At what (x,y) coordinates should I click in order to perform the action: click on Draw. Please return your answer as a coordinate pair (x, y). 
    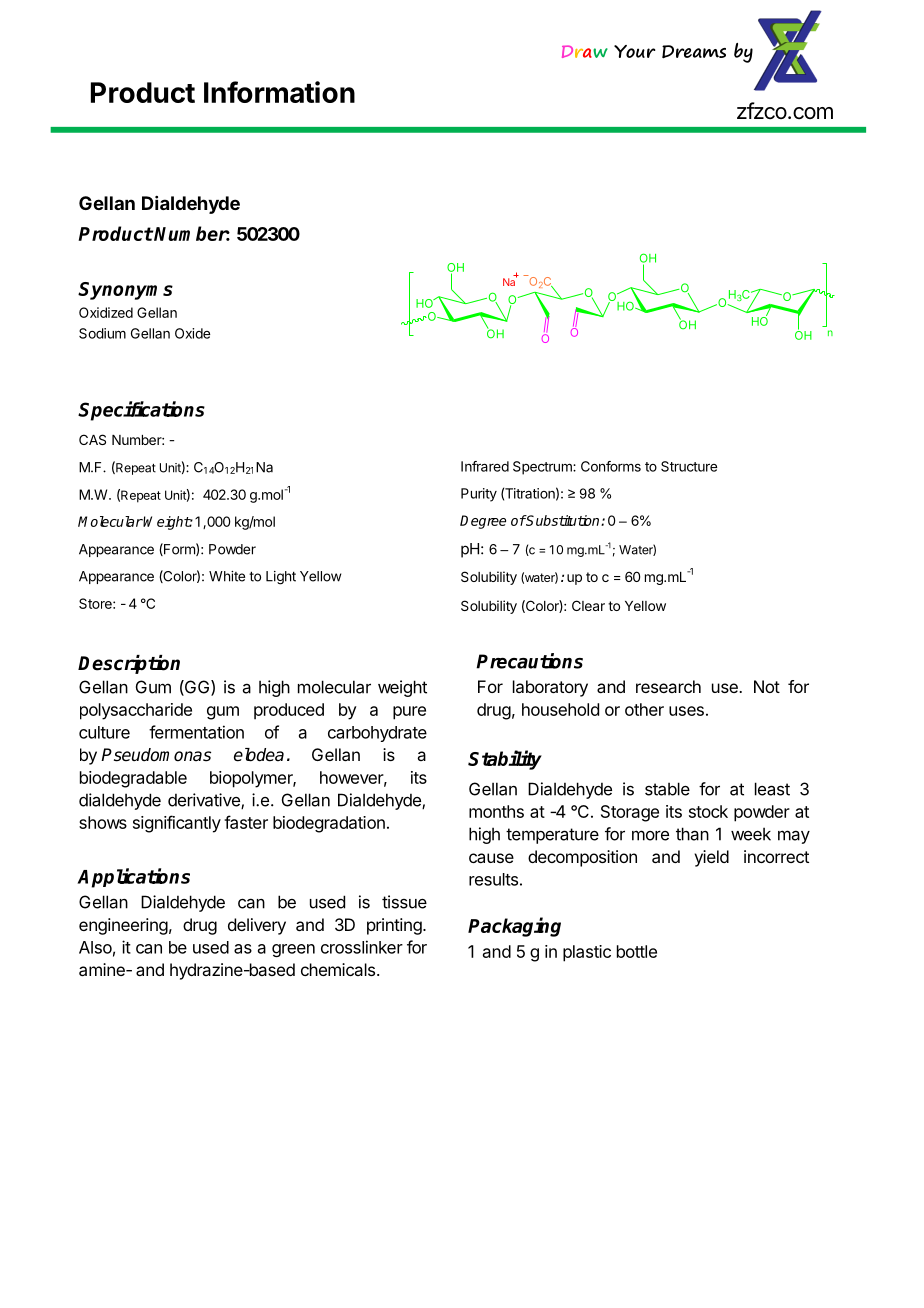
    Looking at the image, I should click on (585, 51).
